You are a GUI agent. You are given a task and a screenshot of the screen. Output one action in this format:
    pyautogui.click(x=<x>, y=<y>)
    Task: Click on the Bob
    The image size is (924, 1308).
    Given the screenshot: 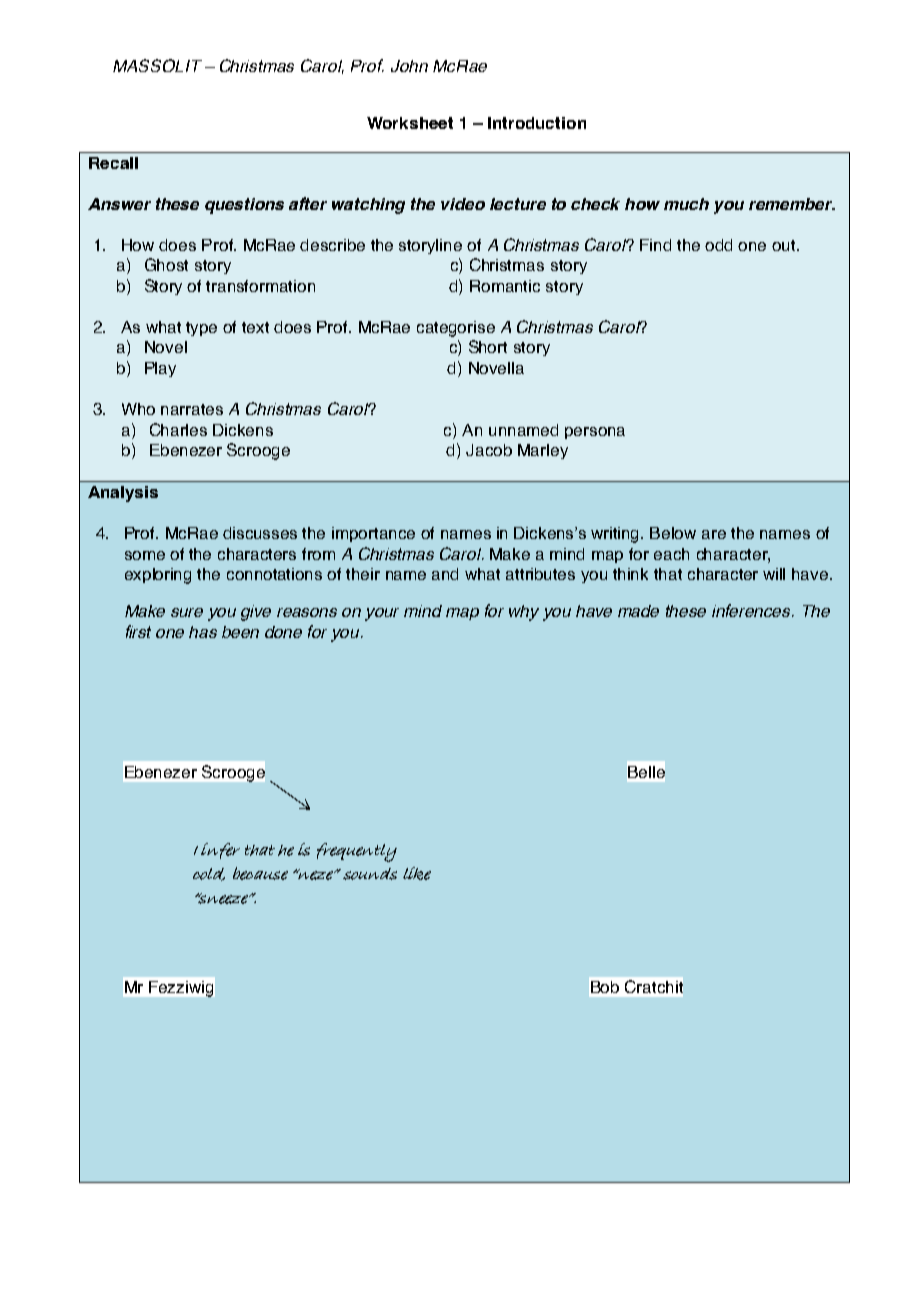 What is the action you would take?
    pyautogui.click(x=605, y=987)
